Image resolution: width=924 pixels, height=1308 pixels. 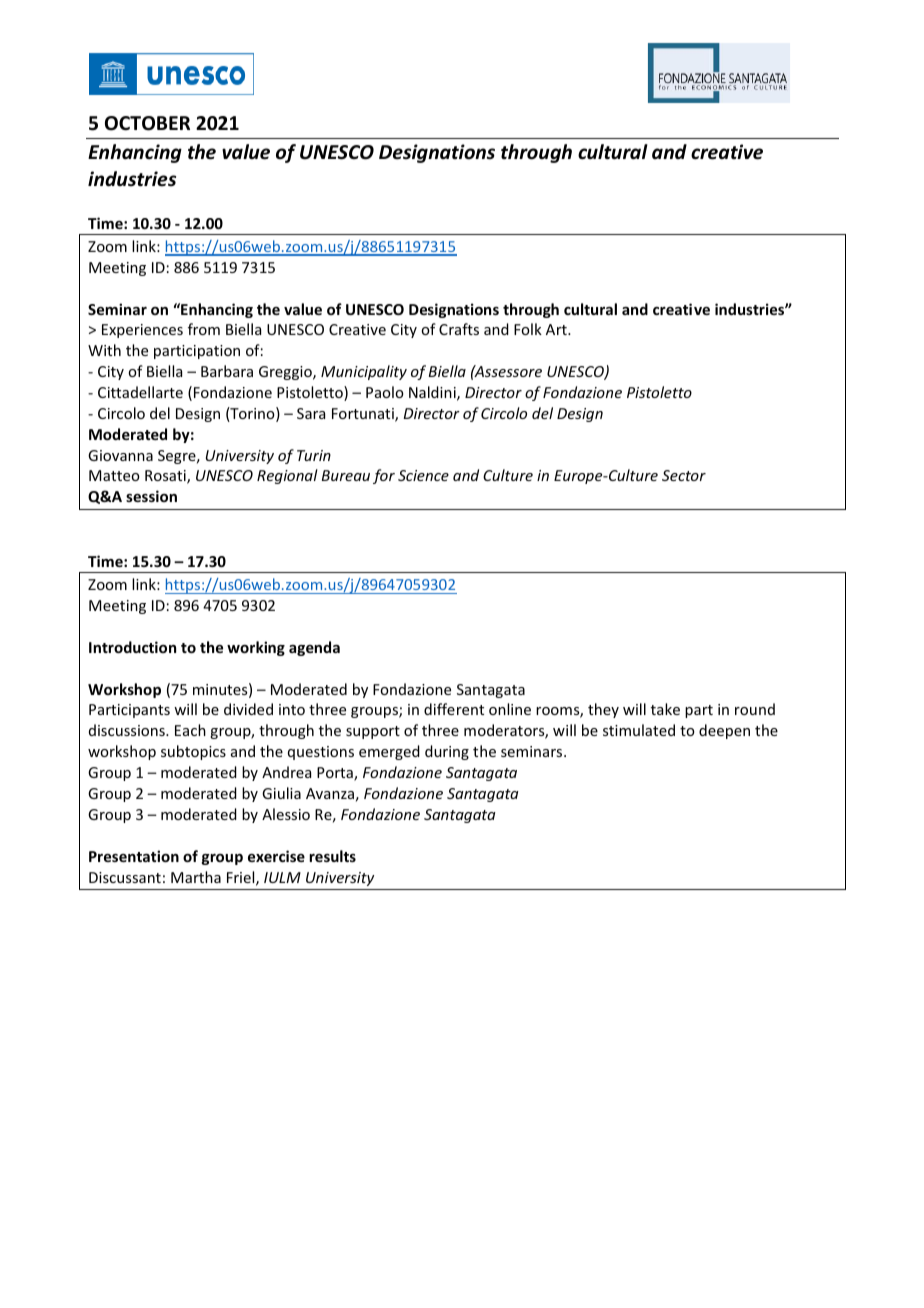 What do you see at coordinates (151, 496) in the screenshot?
I see `session` at bounding box center [151, 496].
